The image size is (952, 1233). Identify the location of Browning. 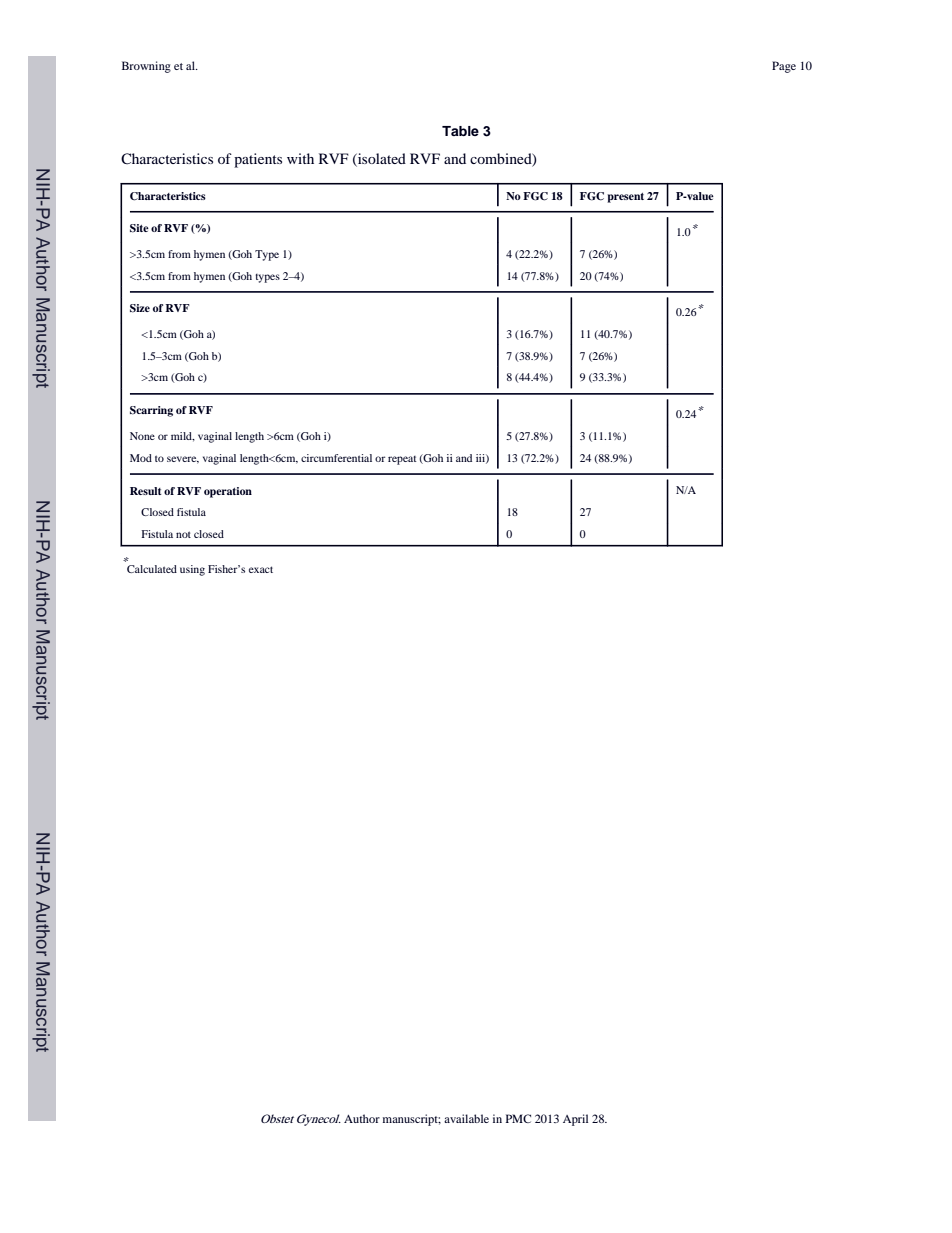
(146, 67).
